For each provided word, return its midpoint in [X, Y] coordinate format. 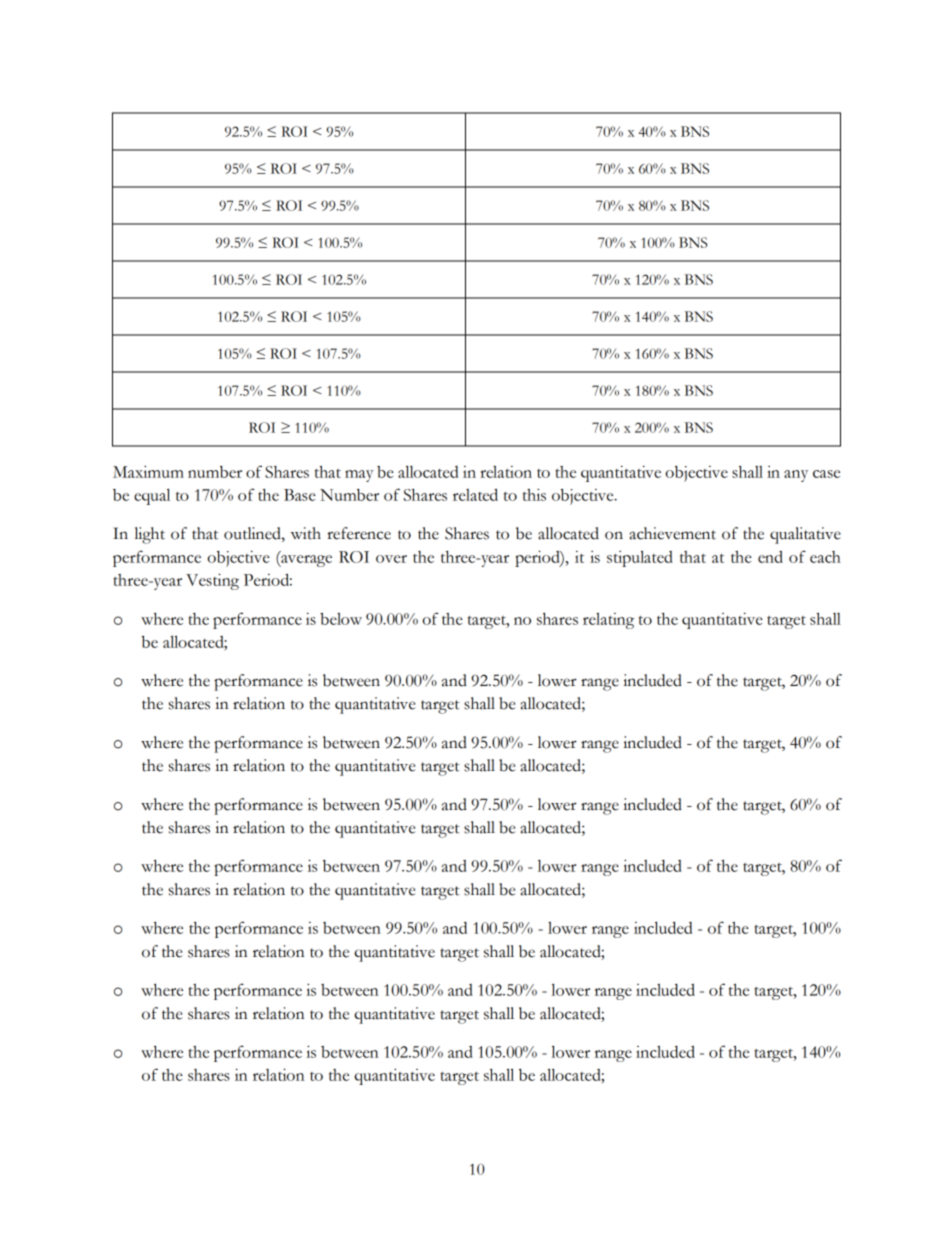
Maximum [148, 471]
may [359, 476]
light [150, 535]
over [391, 559]
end [770, 557]
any [796, 476]
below [341, 619]
